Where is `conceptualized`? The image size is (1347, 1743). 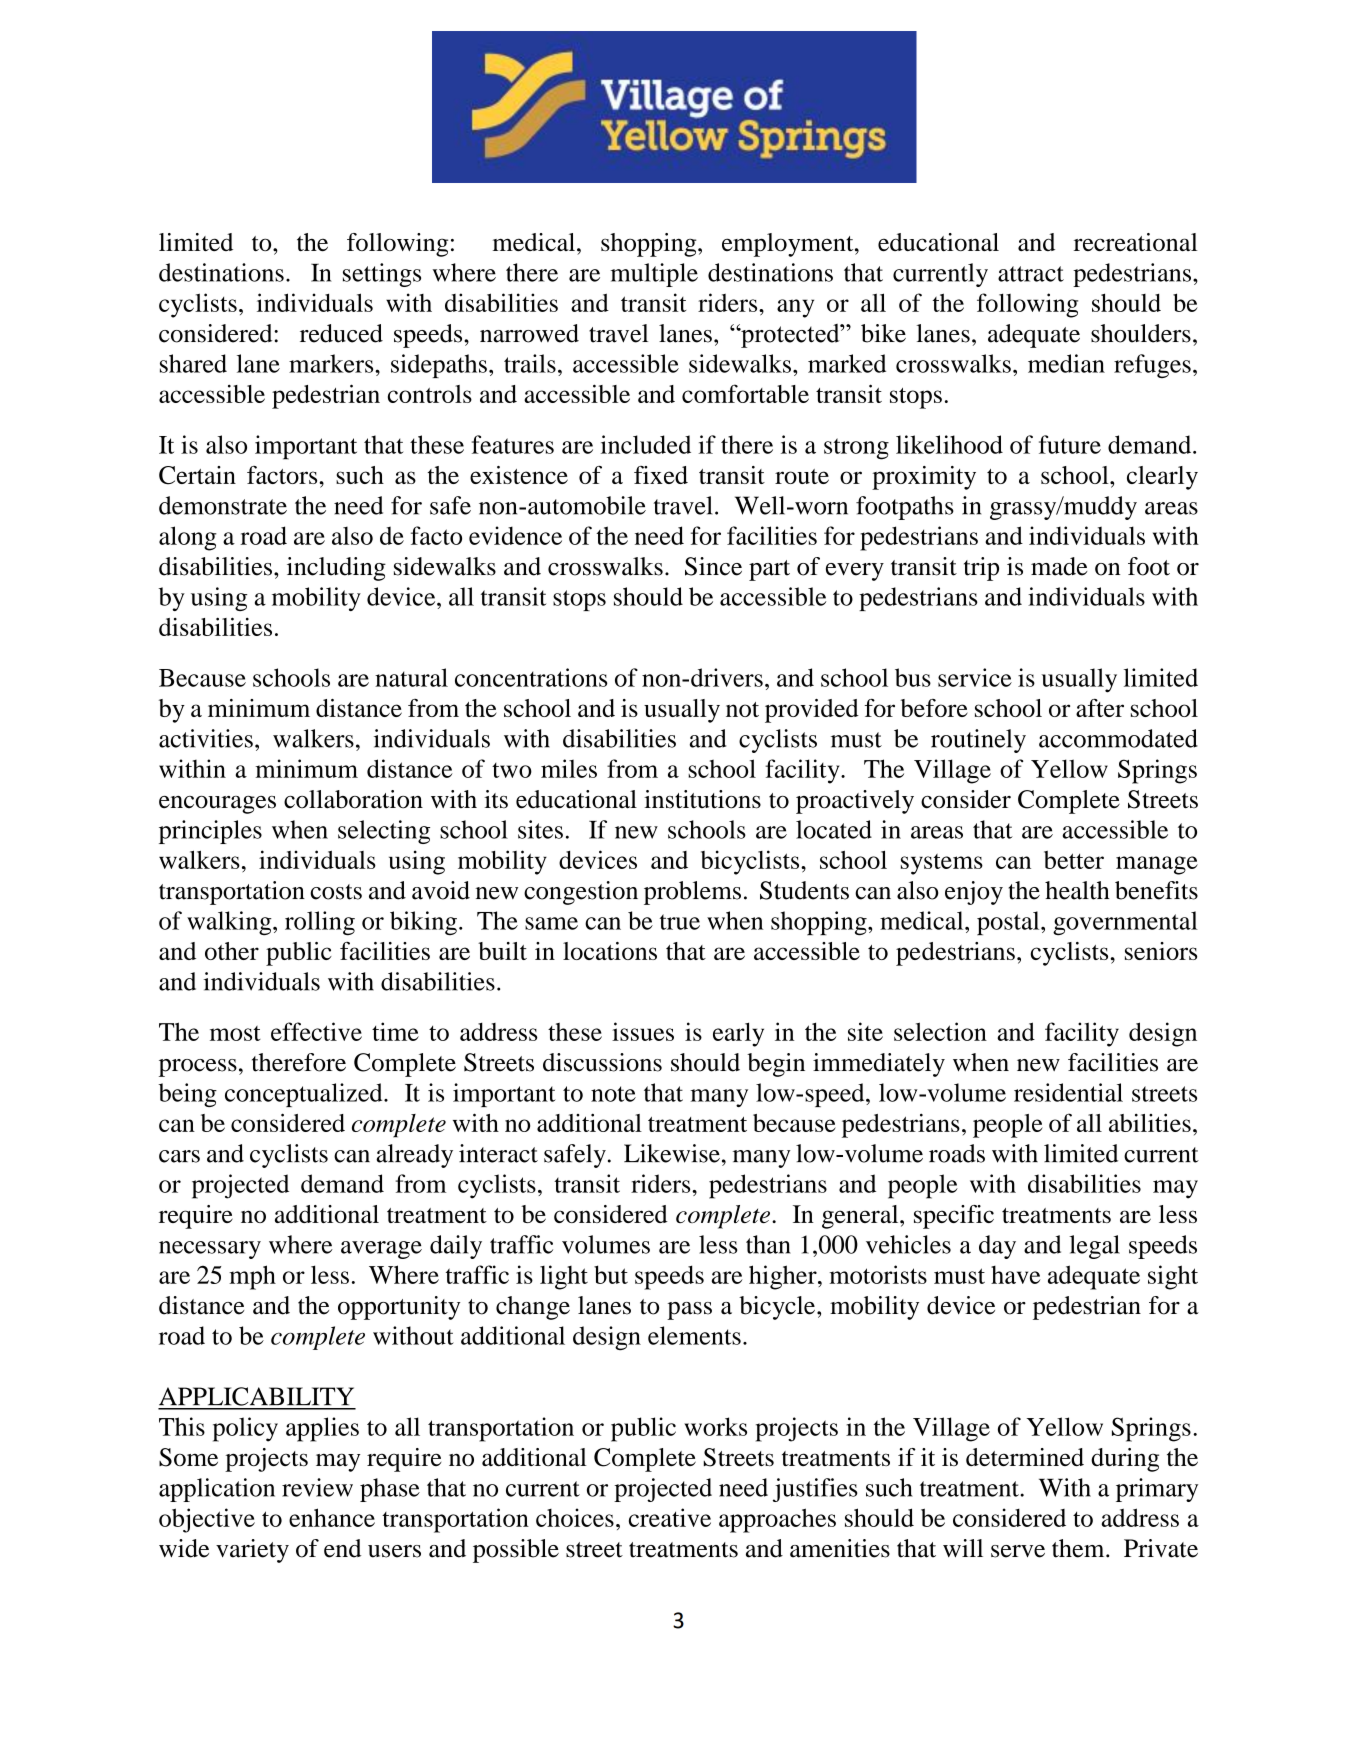 conceptualized is located at coordinates (305, 1095).
